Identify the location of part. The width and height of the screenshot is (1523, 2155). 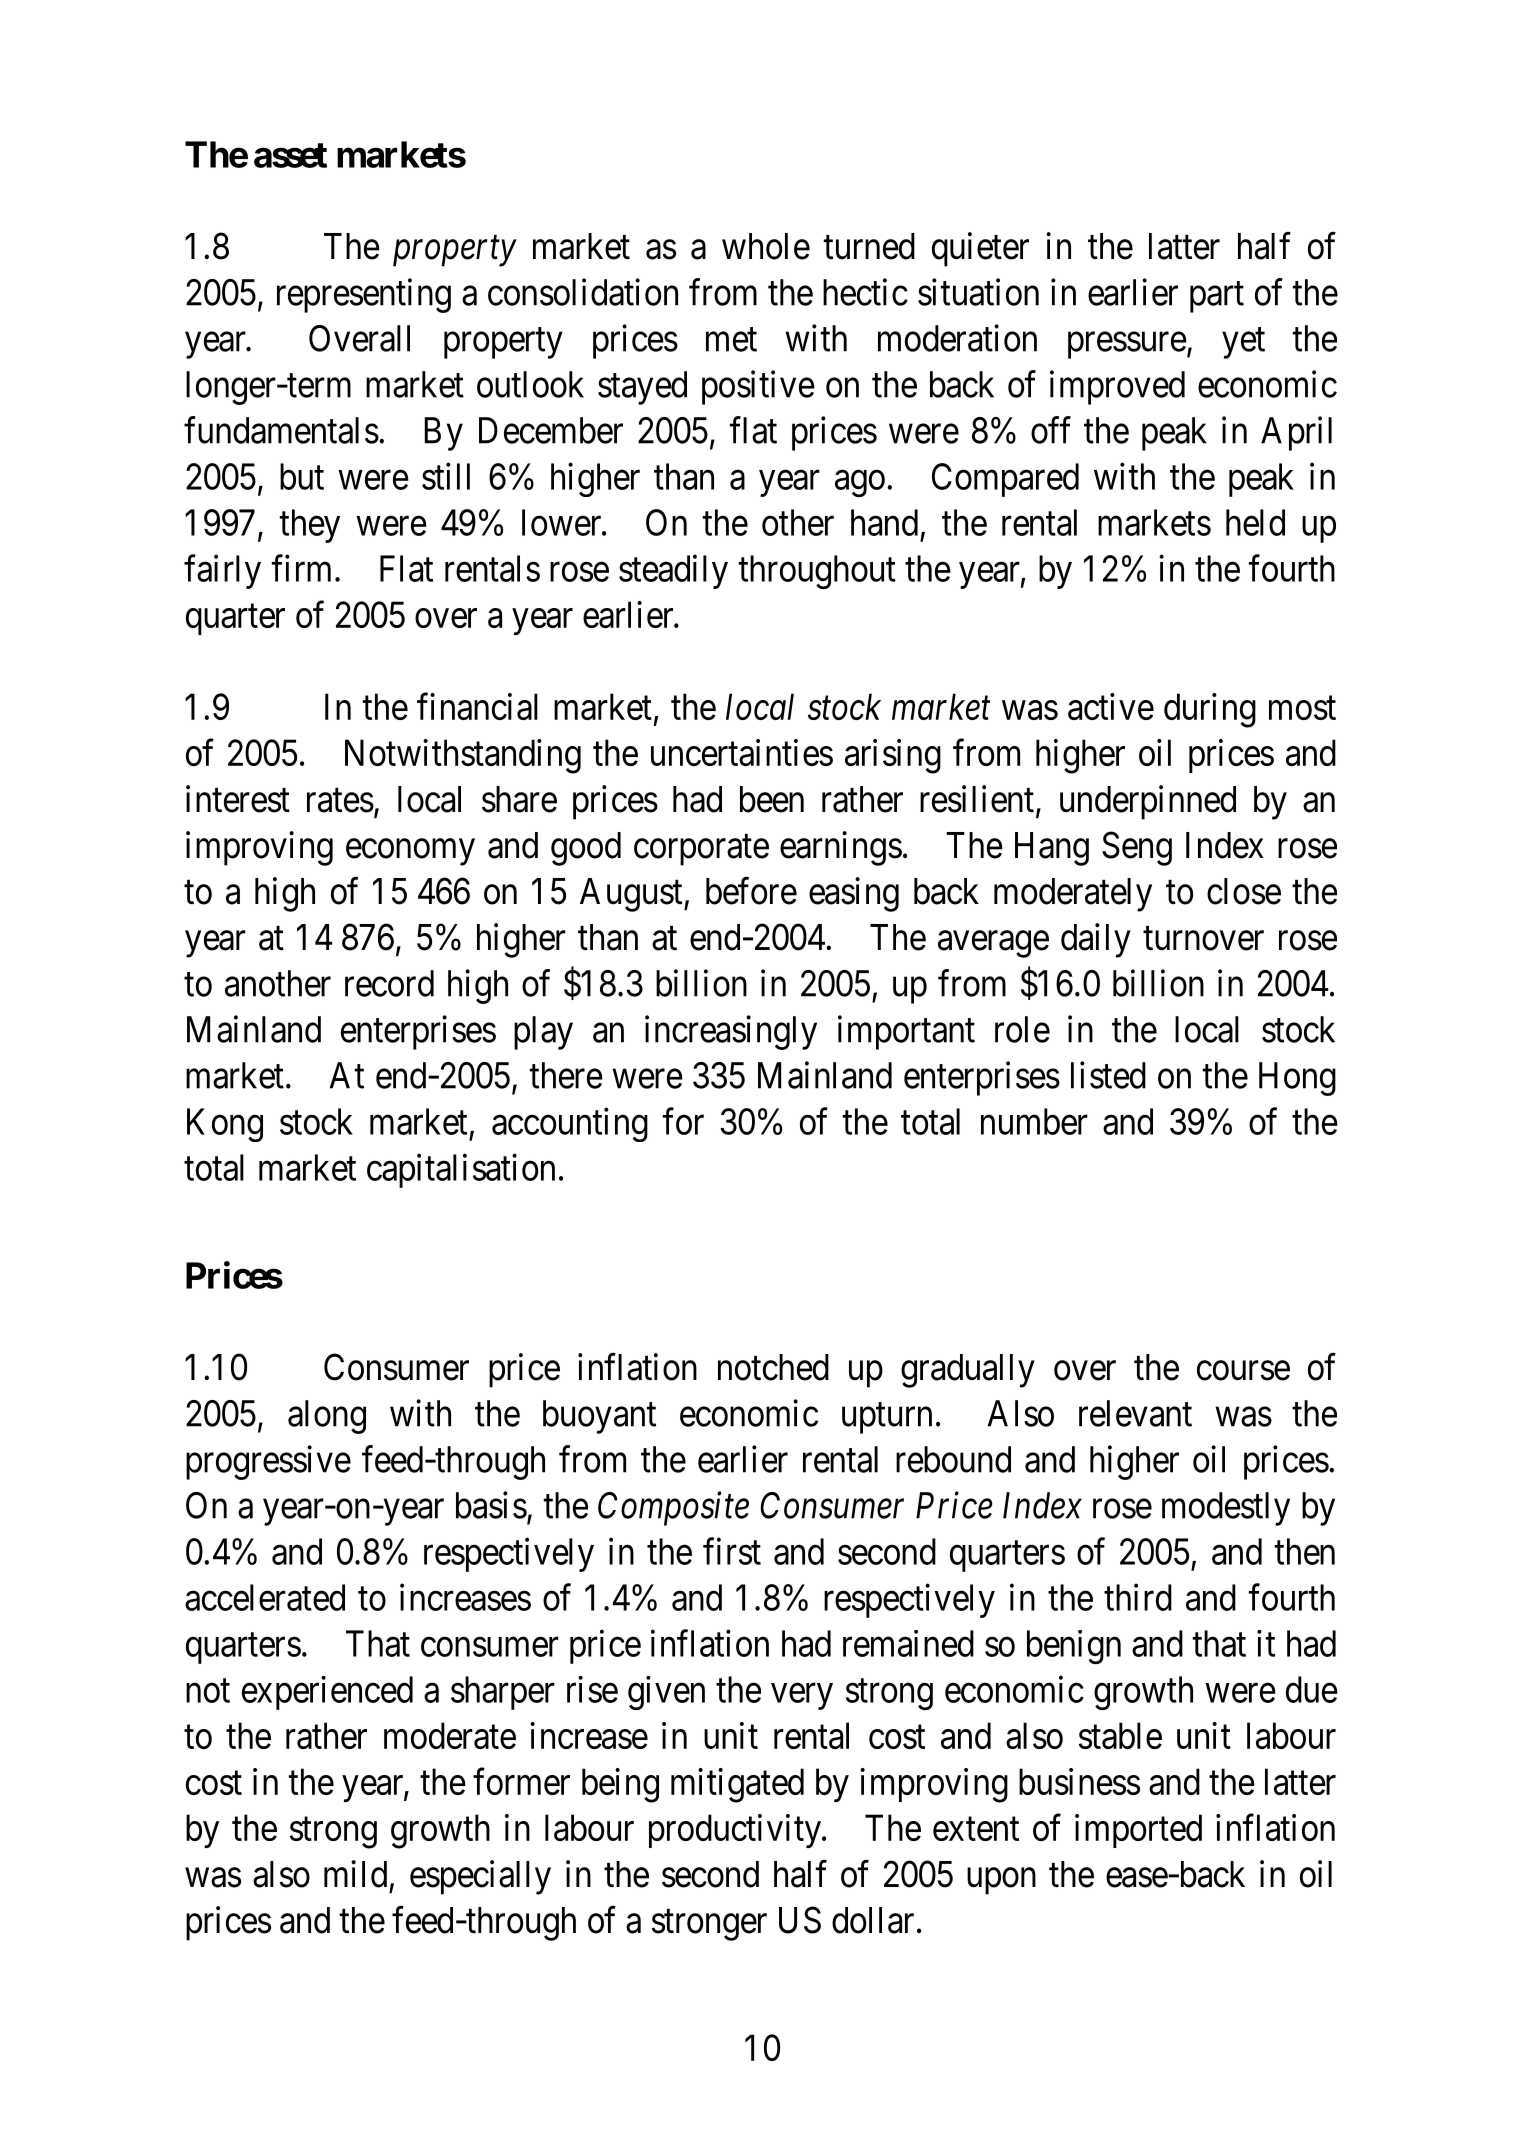
(1217, 297).
